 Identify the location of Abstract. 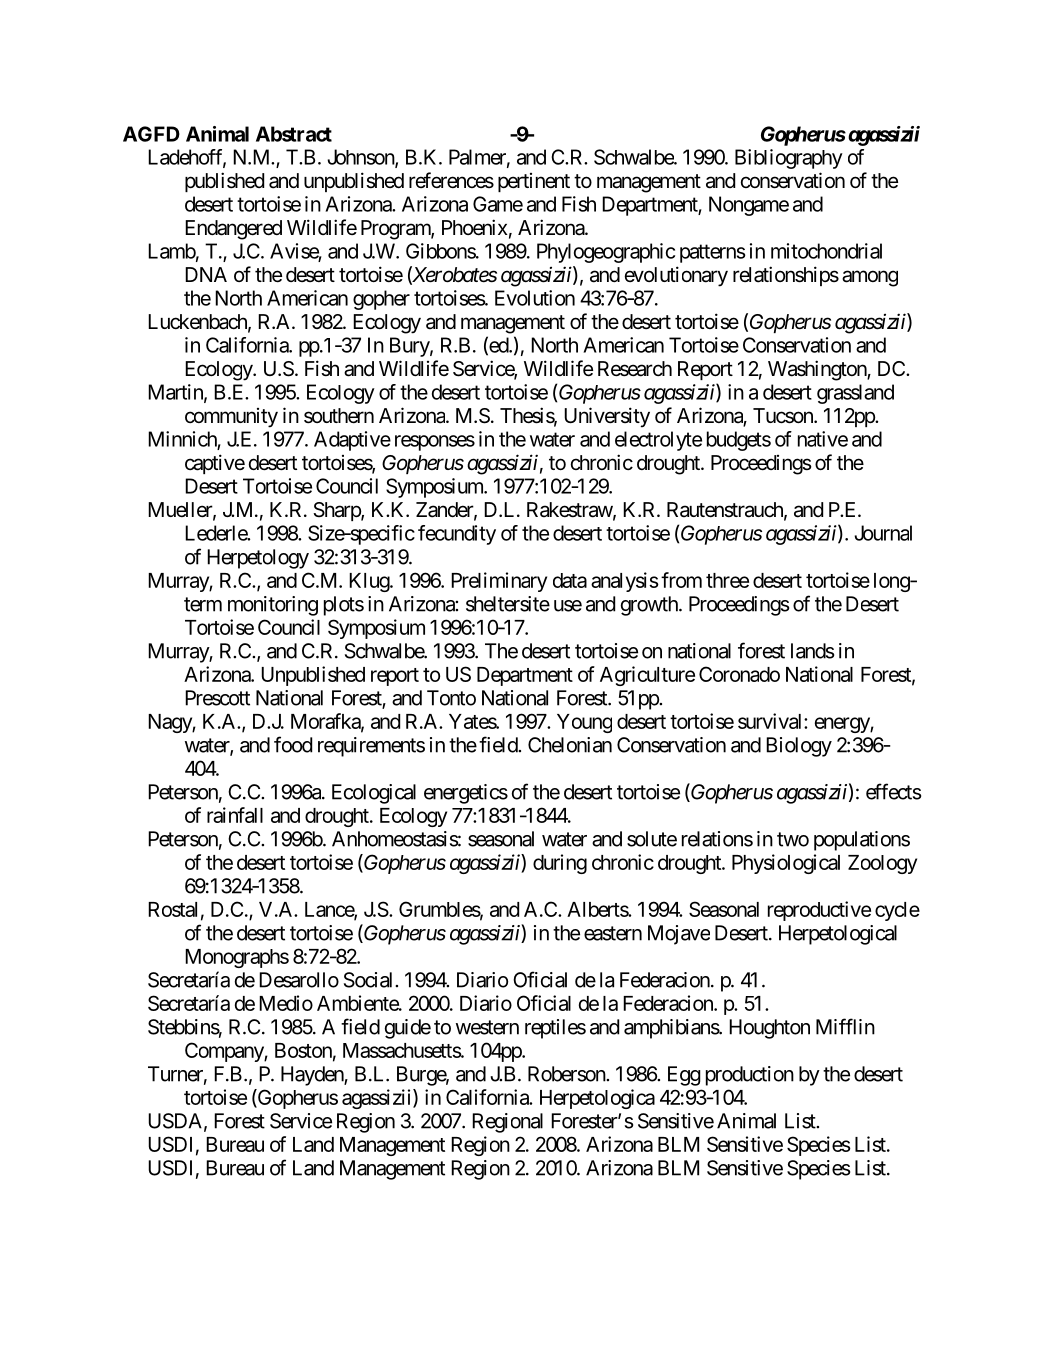
(294, 134).
